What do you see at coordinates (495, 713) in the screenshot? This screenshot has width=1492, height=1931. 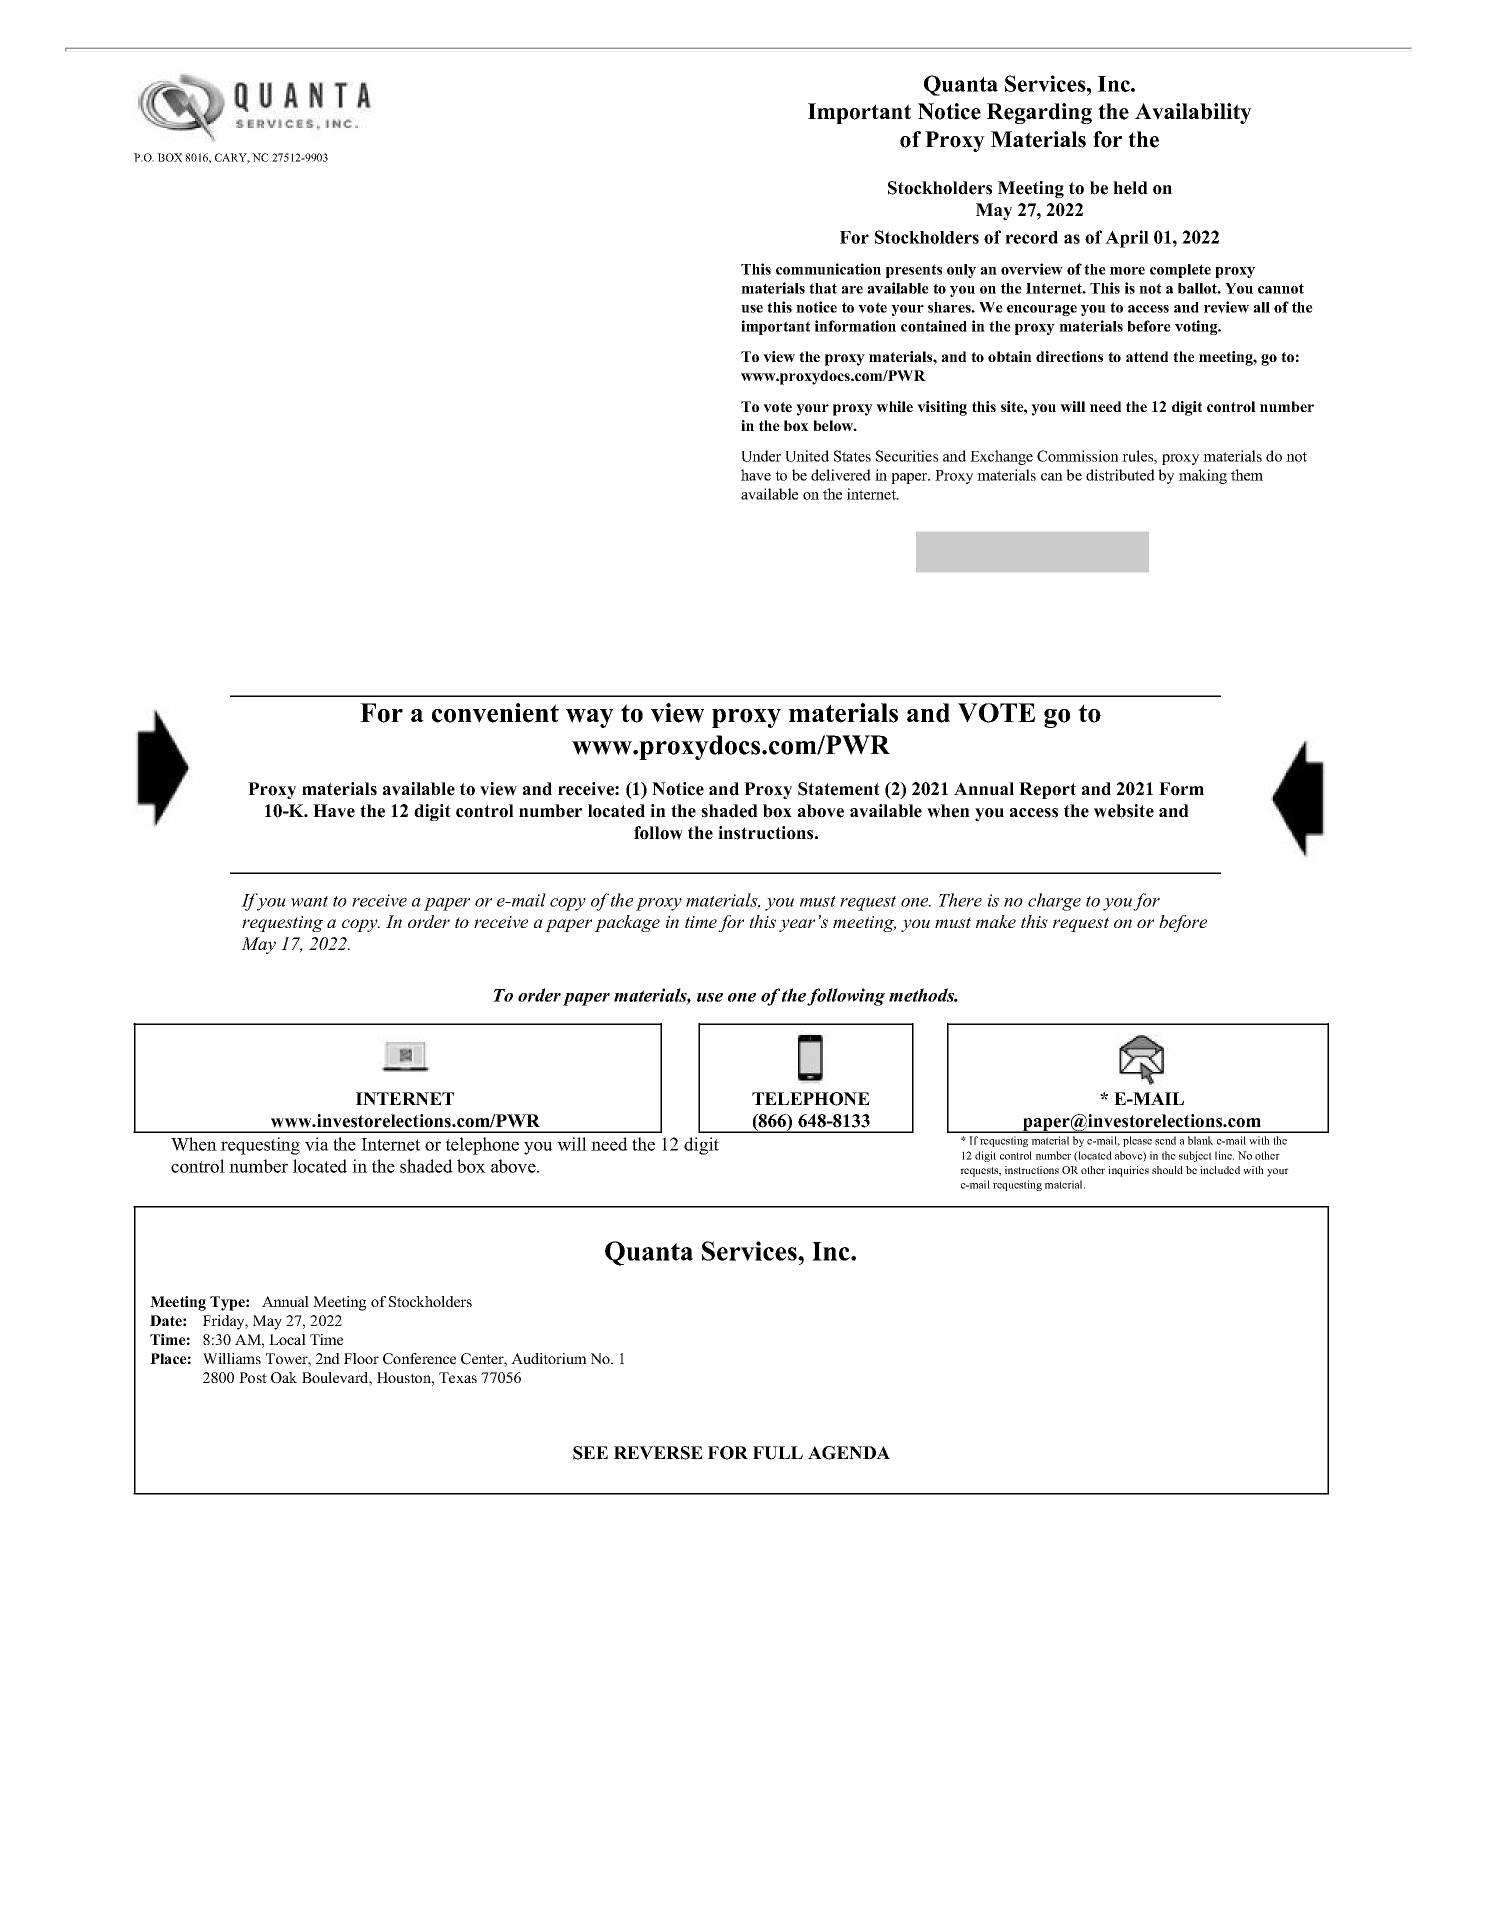 I see `convenient` at bounding box center [495, 713].
